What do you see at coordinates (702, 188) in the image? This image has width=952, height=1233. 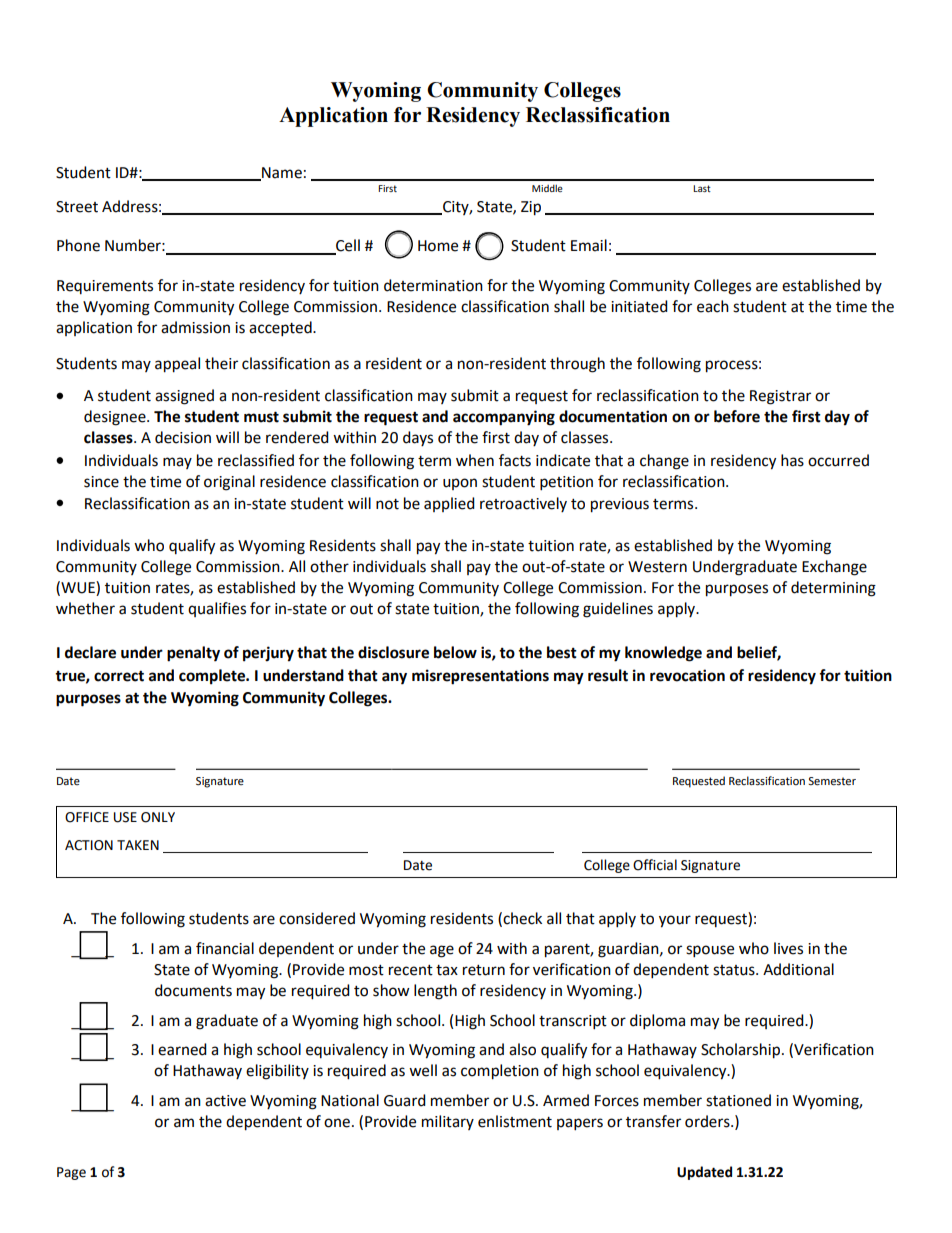 I see `Last` at bounding box center [702, 188].
